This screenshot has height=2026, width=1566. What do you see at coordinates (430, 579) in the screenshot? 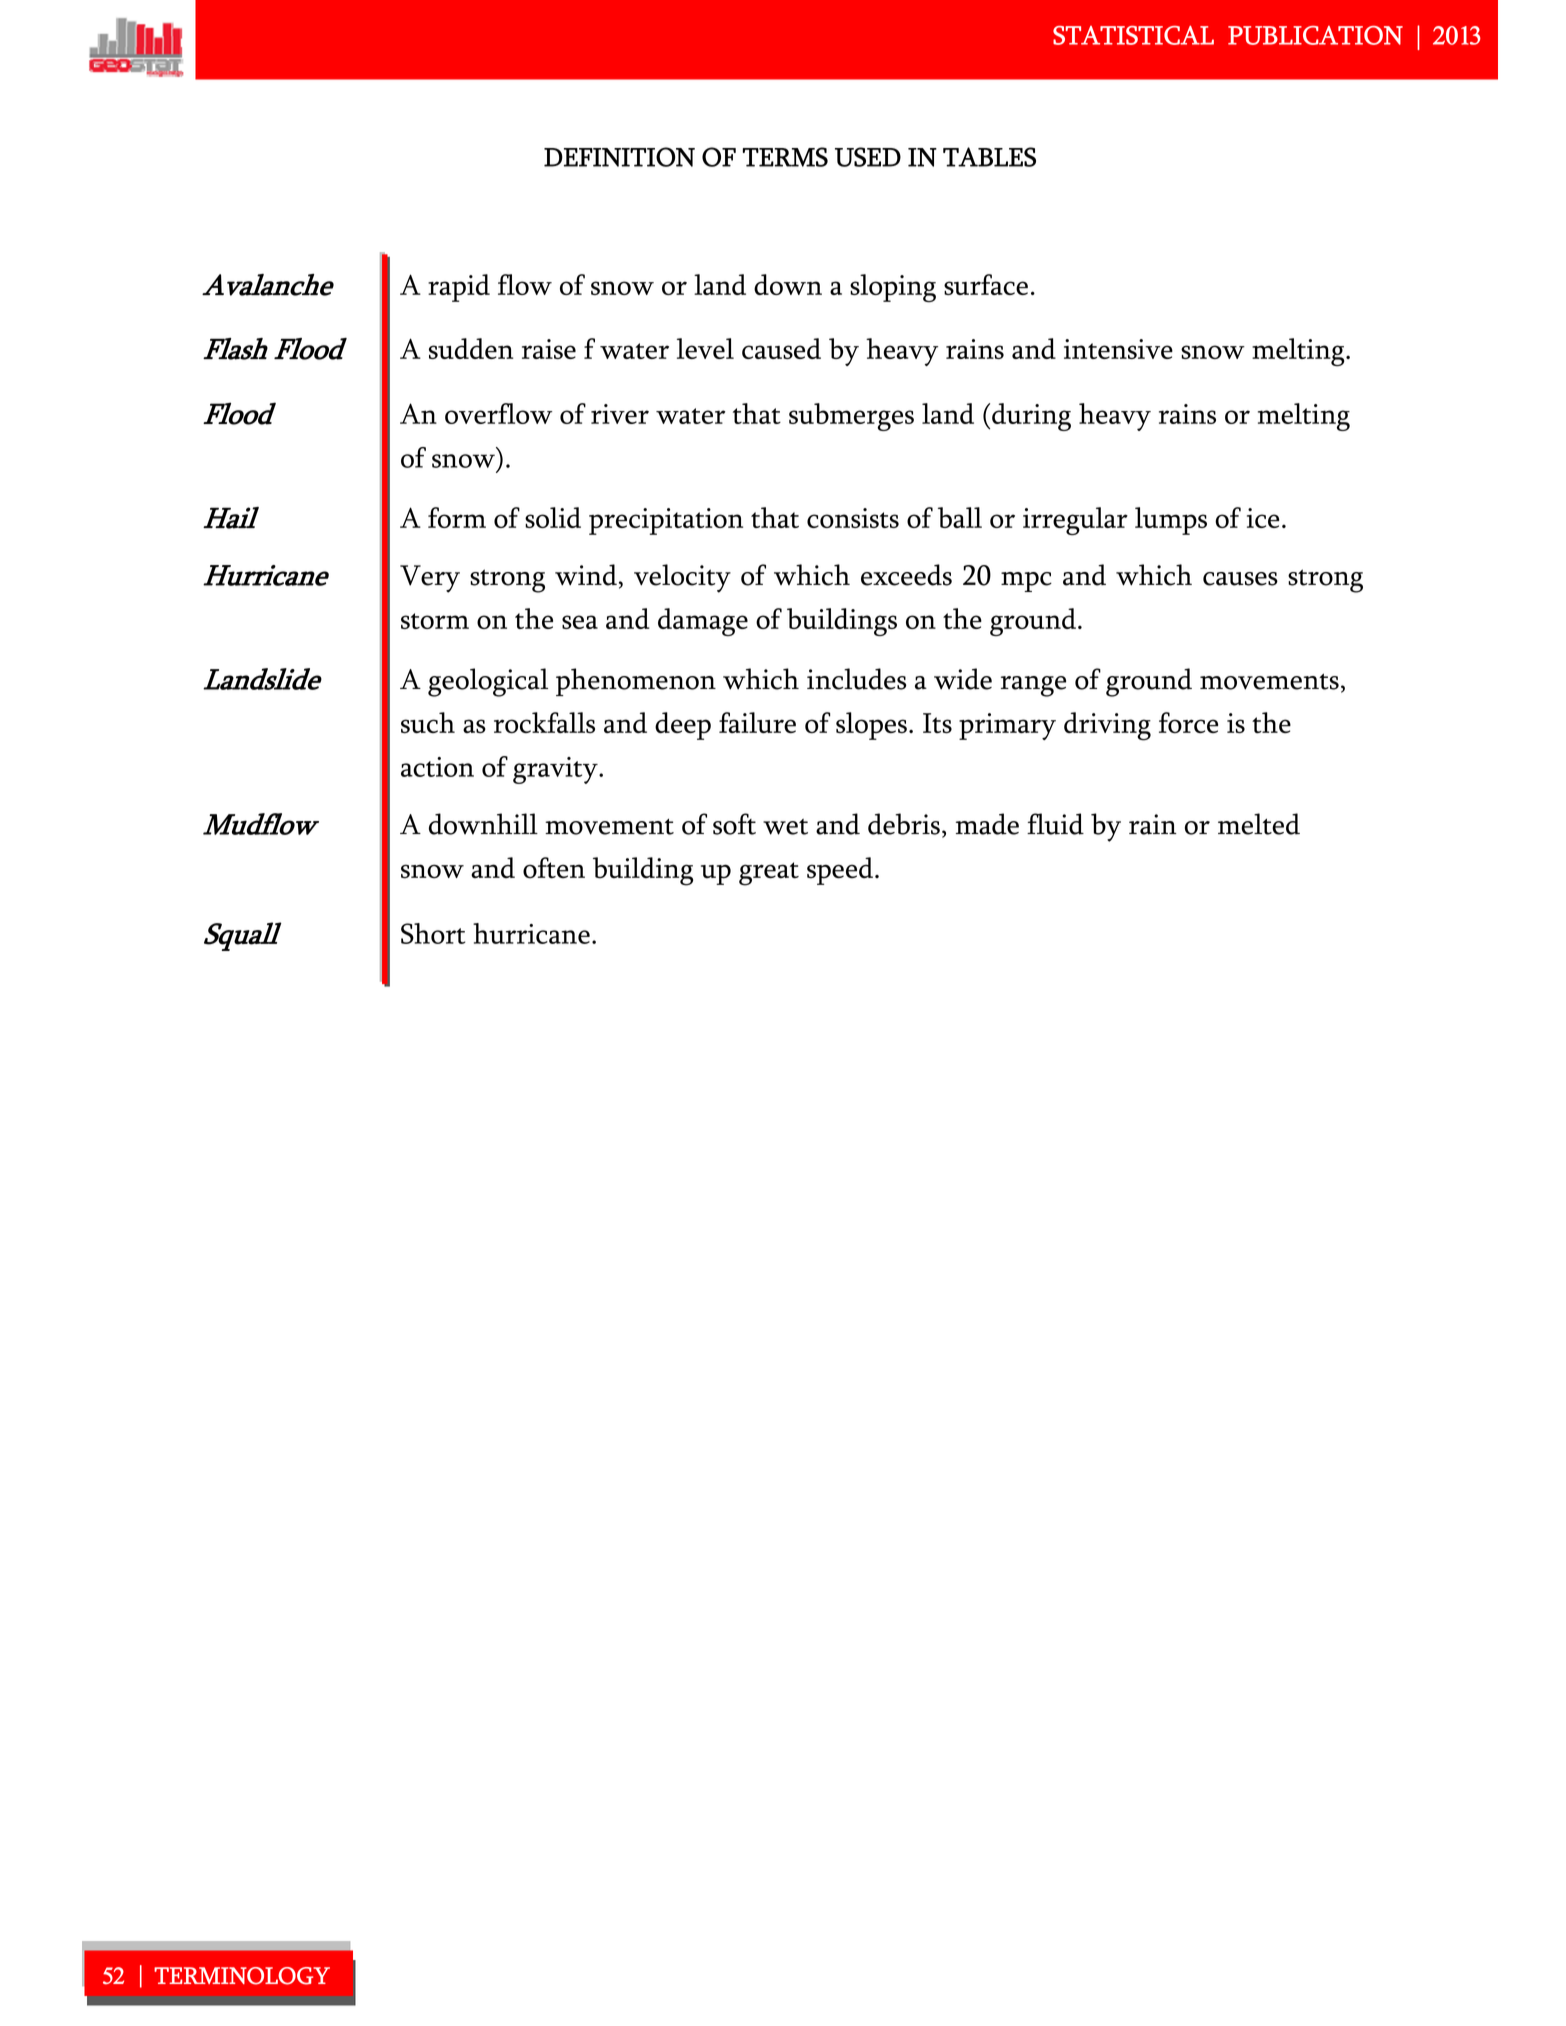
I see `Very` at bounding box center [430, 579].
